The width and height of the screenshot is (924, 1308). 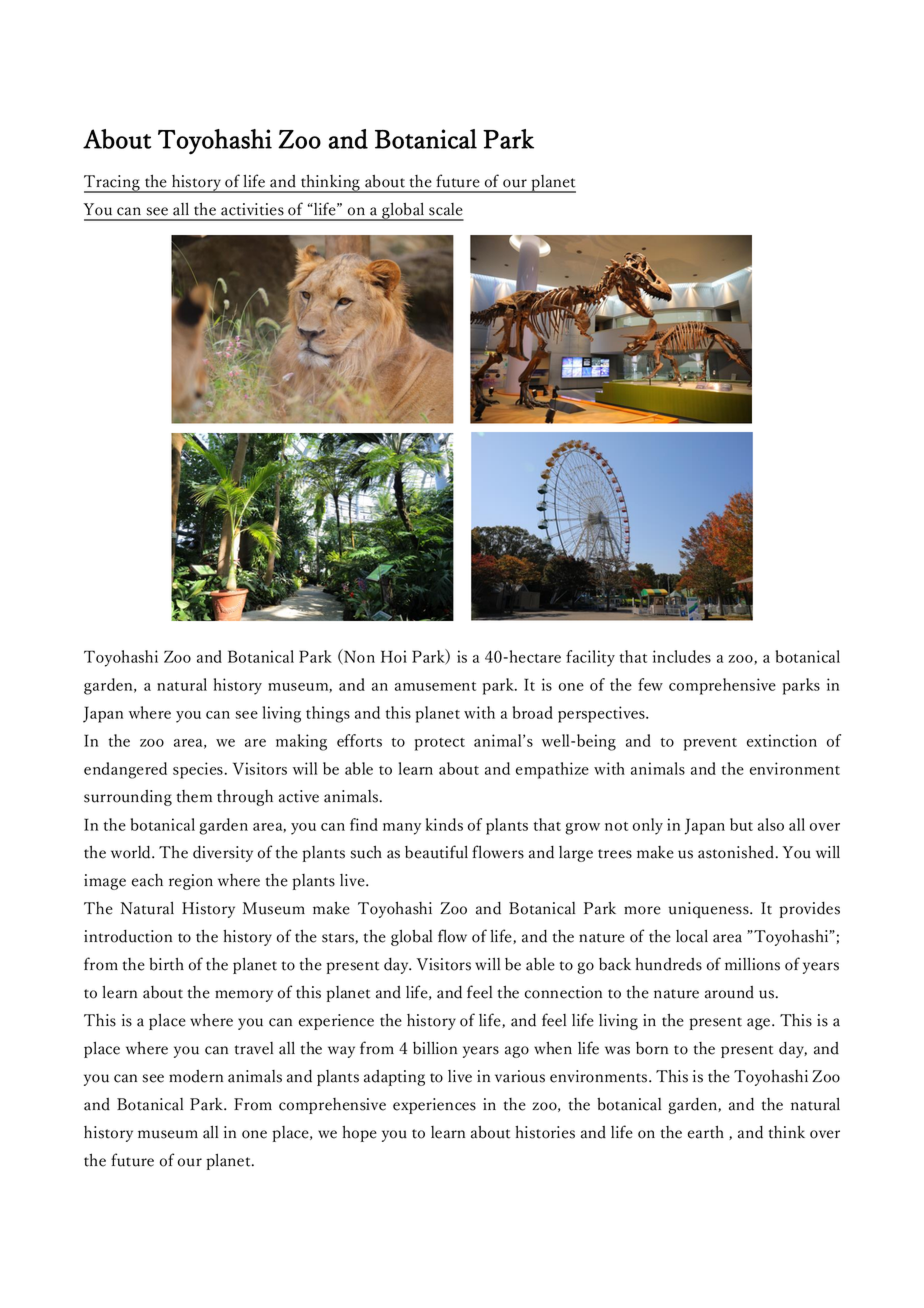 What do you see at coordinates (196, 1076) in the screenshot?
I see `modern` at bounding box center [196, 1076].
